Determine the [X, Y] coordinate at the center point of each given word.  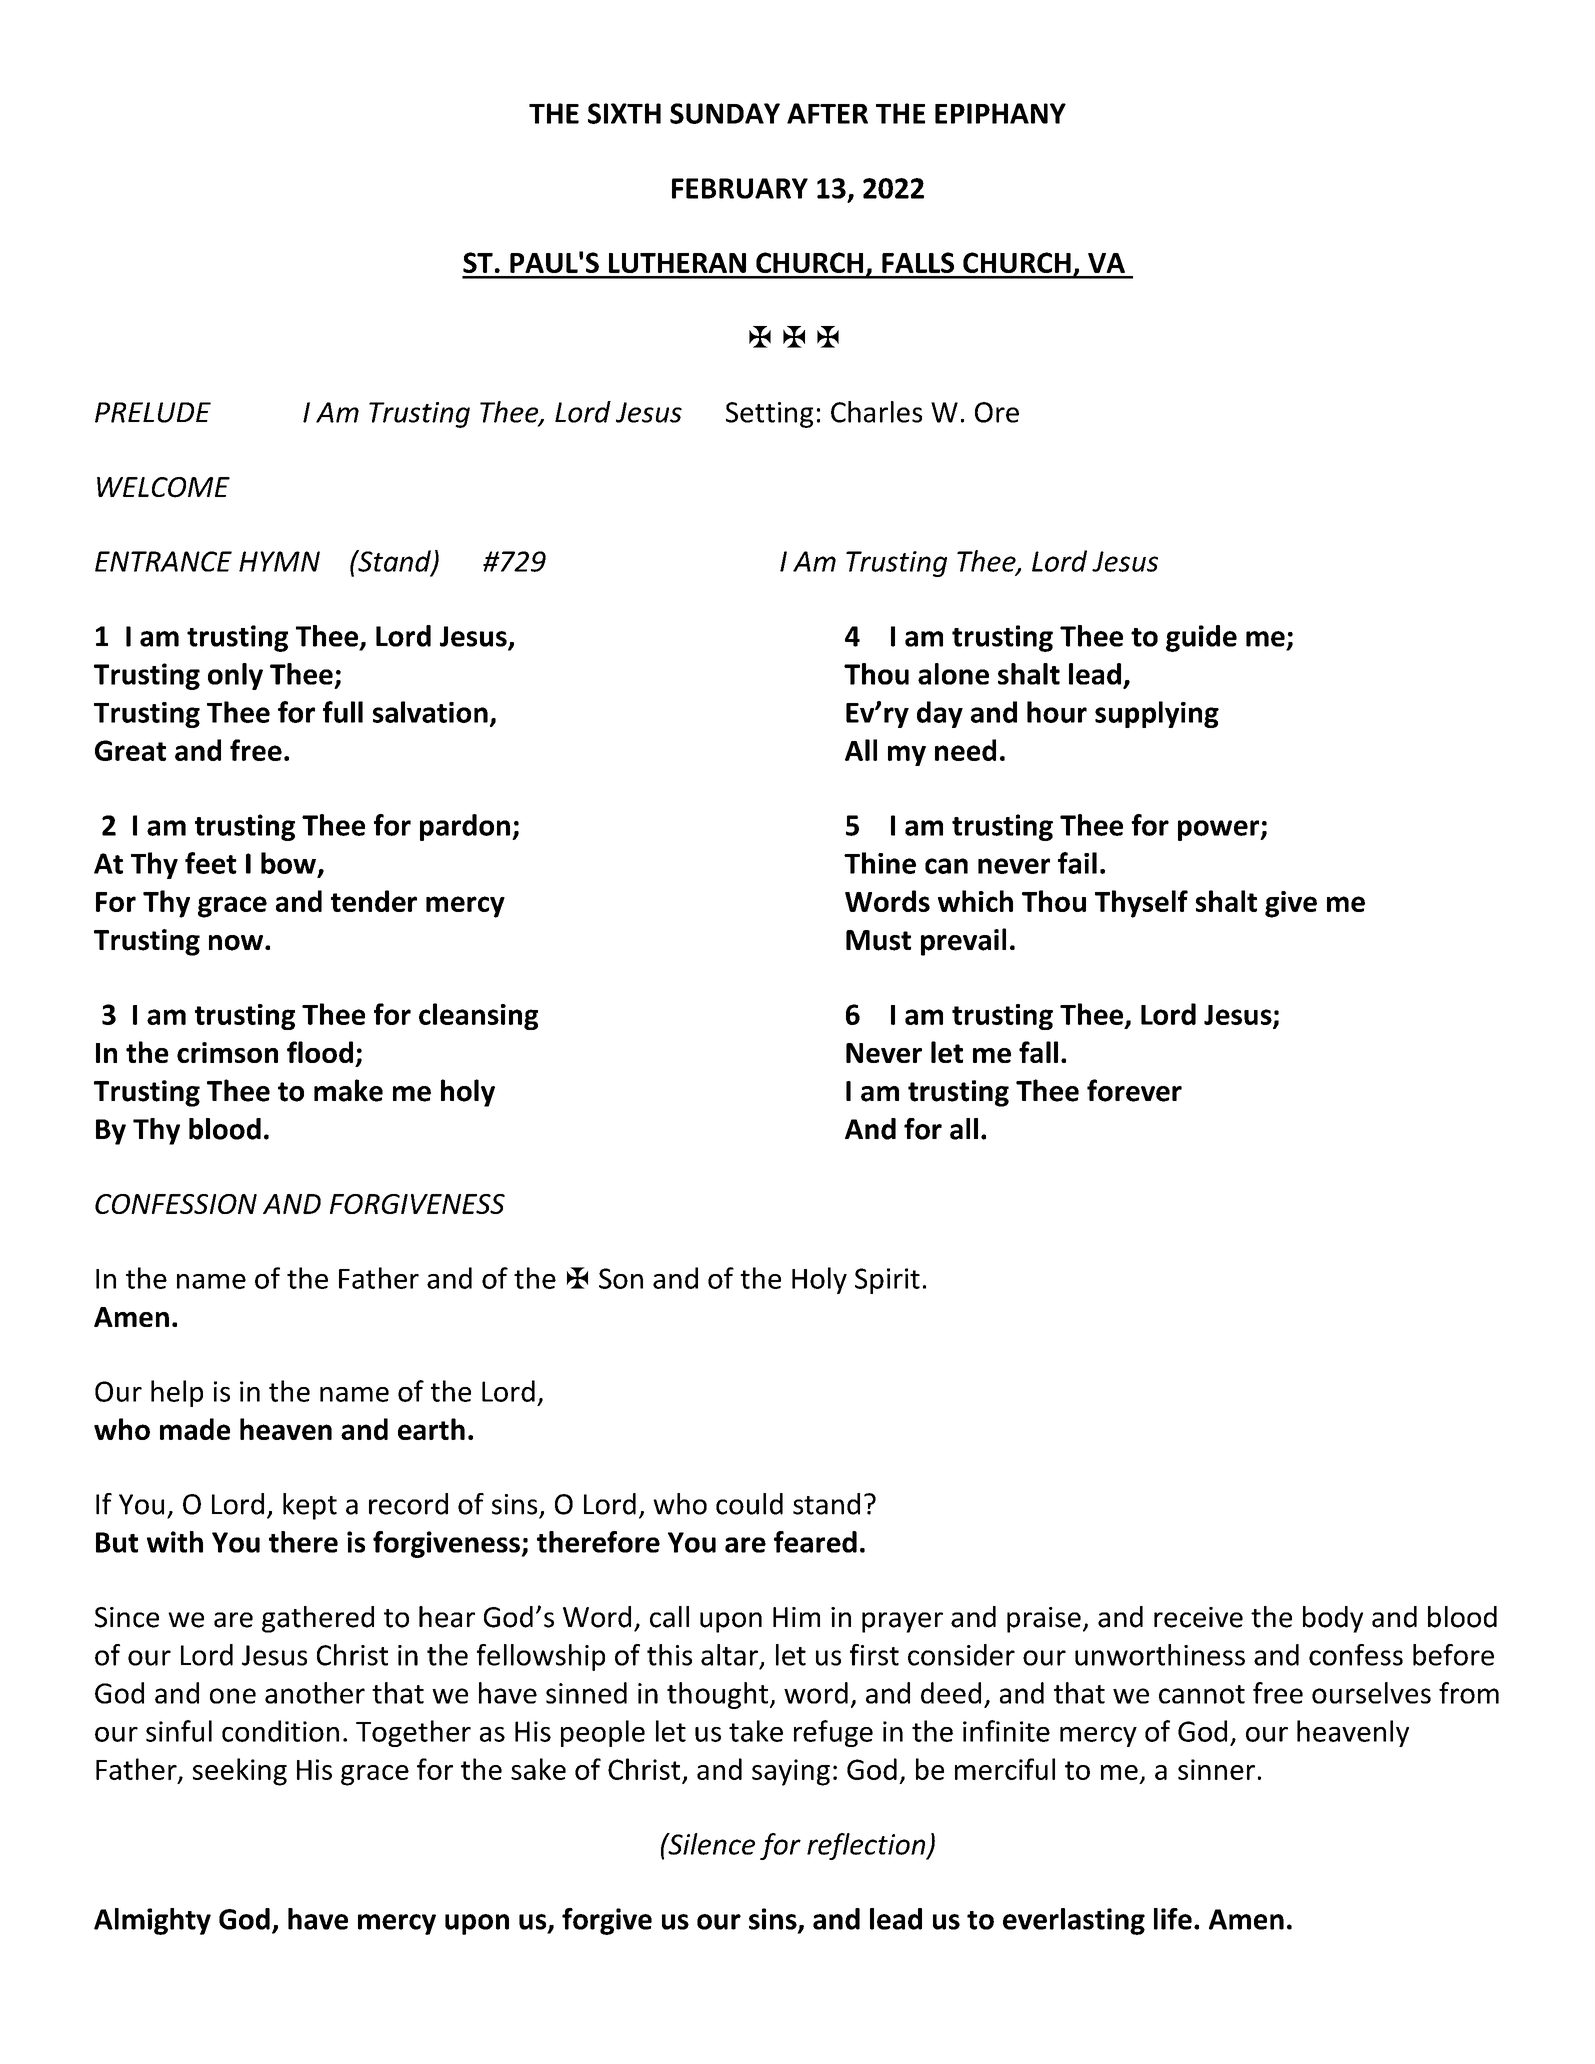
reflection [867, 1846]
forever [1134, 1090]
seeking [240, 1772]
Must [878, 940]
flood [320, 1052]
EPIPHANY [1000, 113]
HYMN [279, 561]
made [195, 1429]
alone [953, 674]
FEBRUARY [740, 188]
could [749, 1504]
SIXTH [624, 113]
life [1173, 1919]
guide [1201, 638]
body [1333, 1619]
